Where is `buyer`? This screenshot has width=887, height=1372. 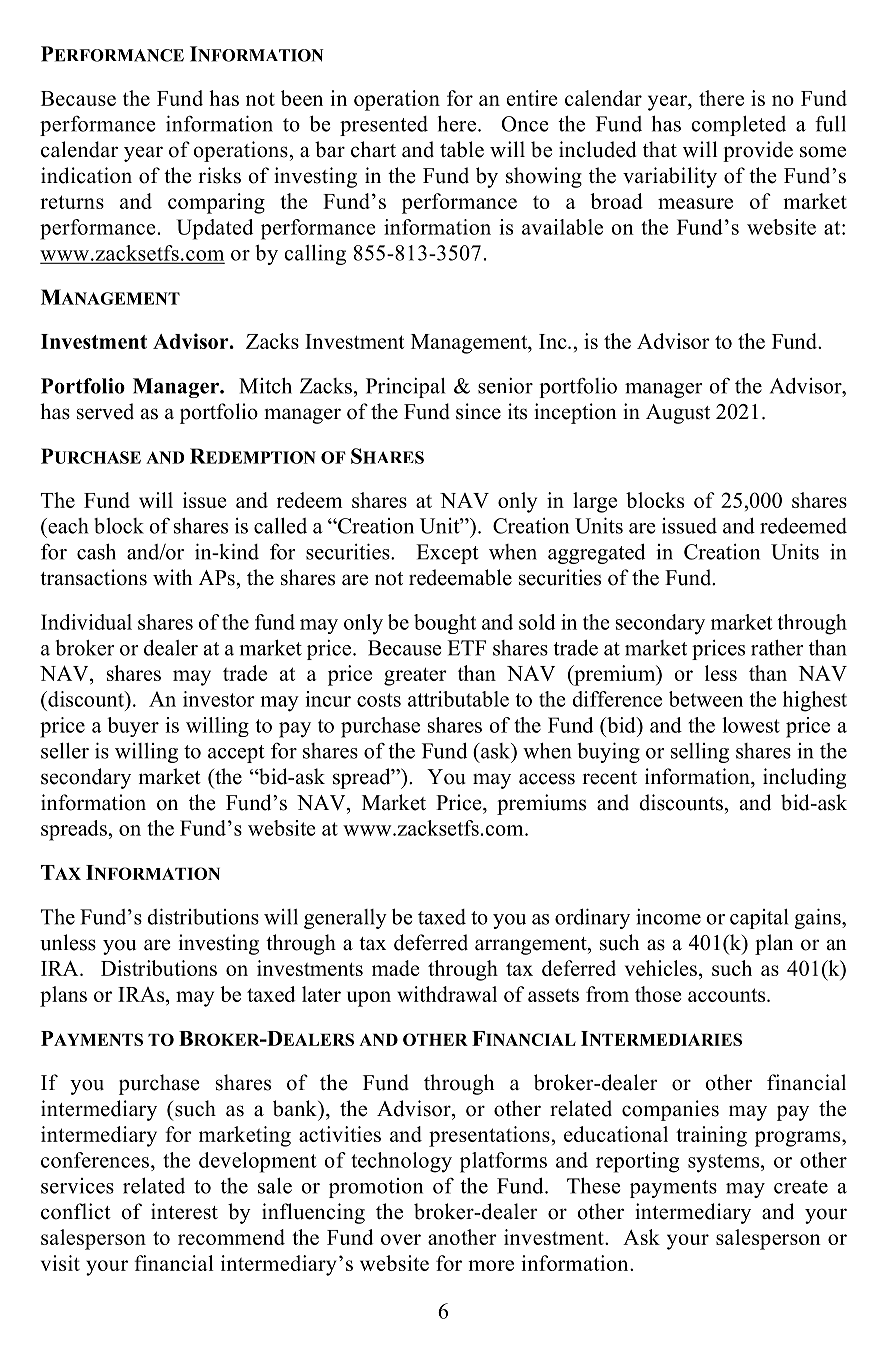
buyer is located at coordinates (133, 727).
